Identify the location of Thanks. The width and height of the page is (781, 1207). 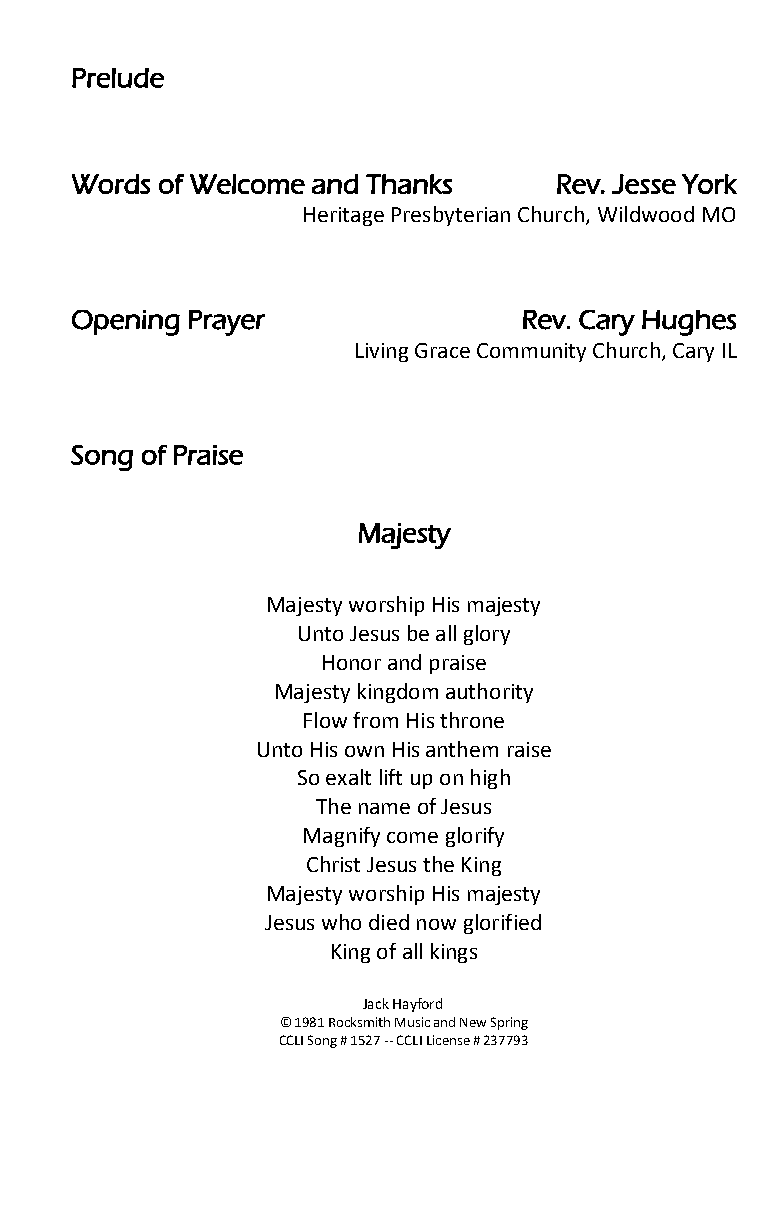
(409, 184).
